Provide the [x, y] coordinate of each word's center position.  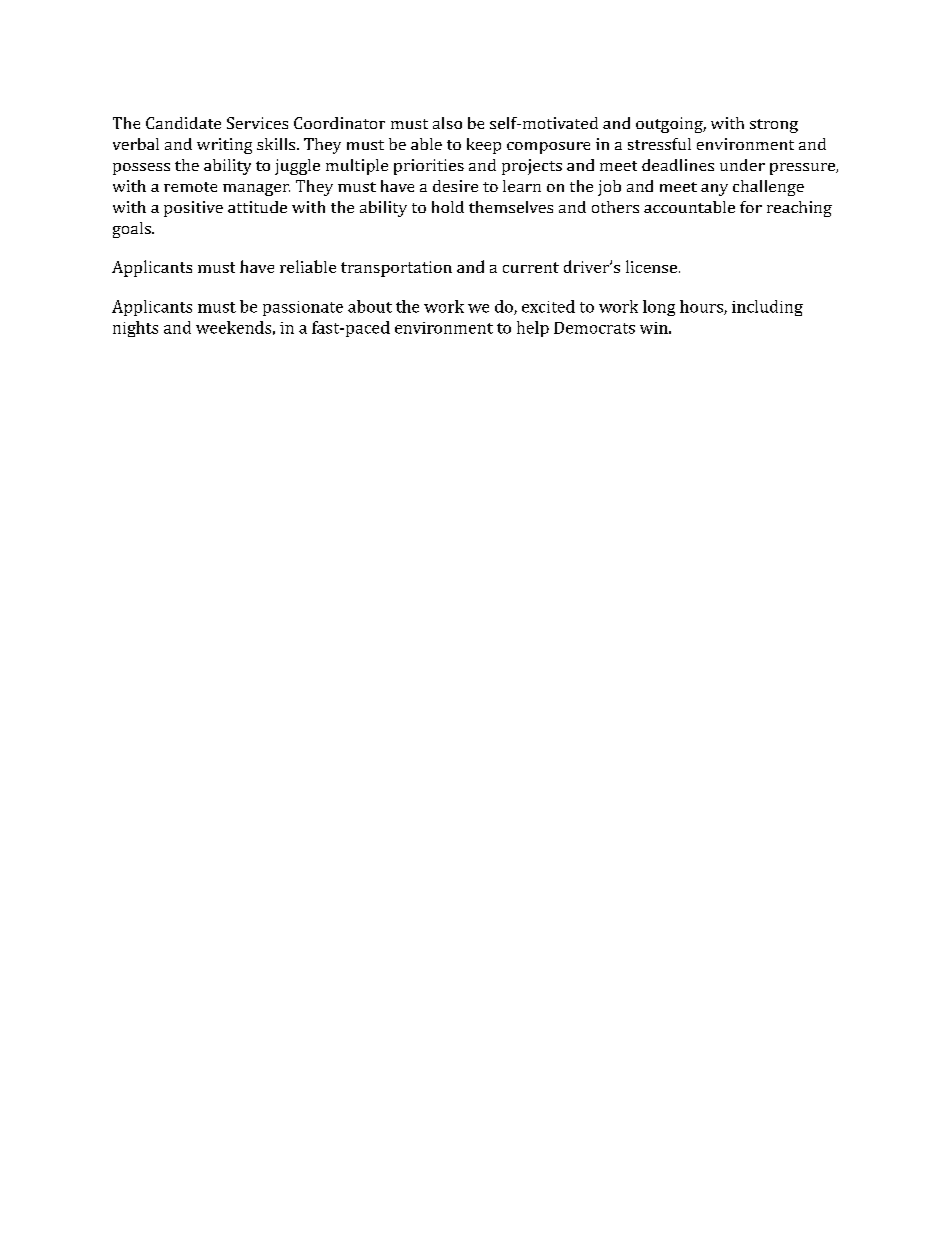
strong [774, 126]
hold [448, 207]
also [447, 123]
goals [133, 230]
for [751, 207]
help [533, 329]
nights [135, 329]
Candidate [183, 123]
